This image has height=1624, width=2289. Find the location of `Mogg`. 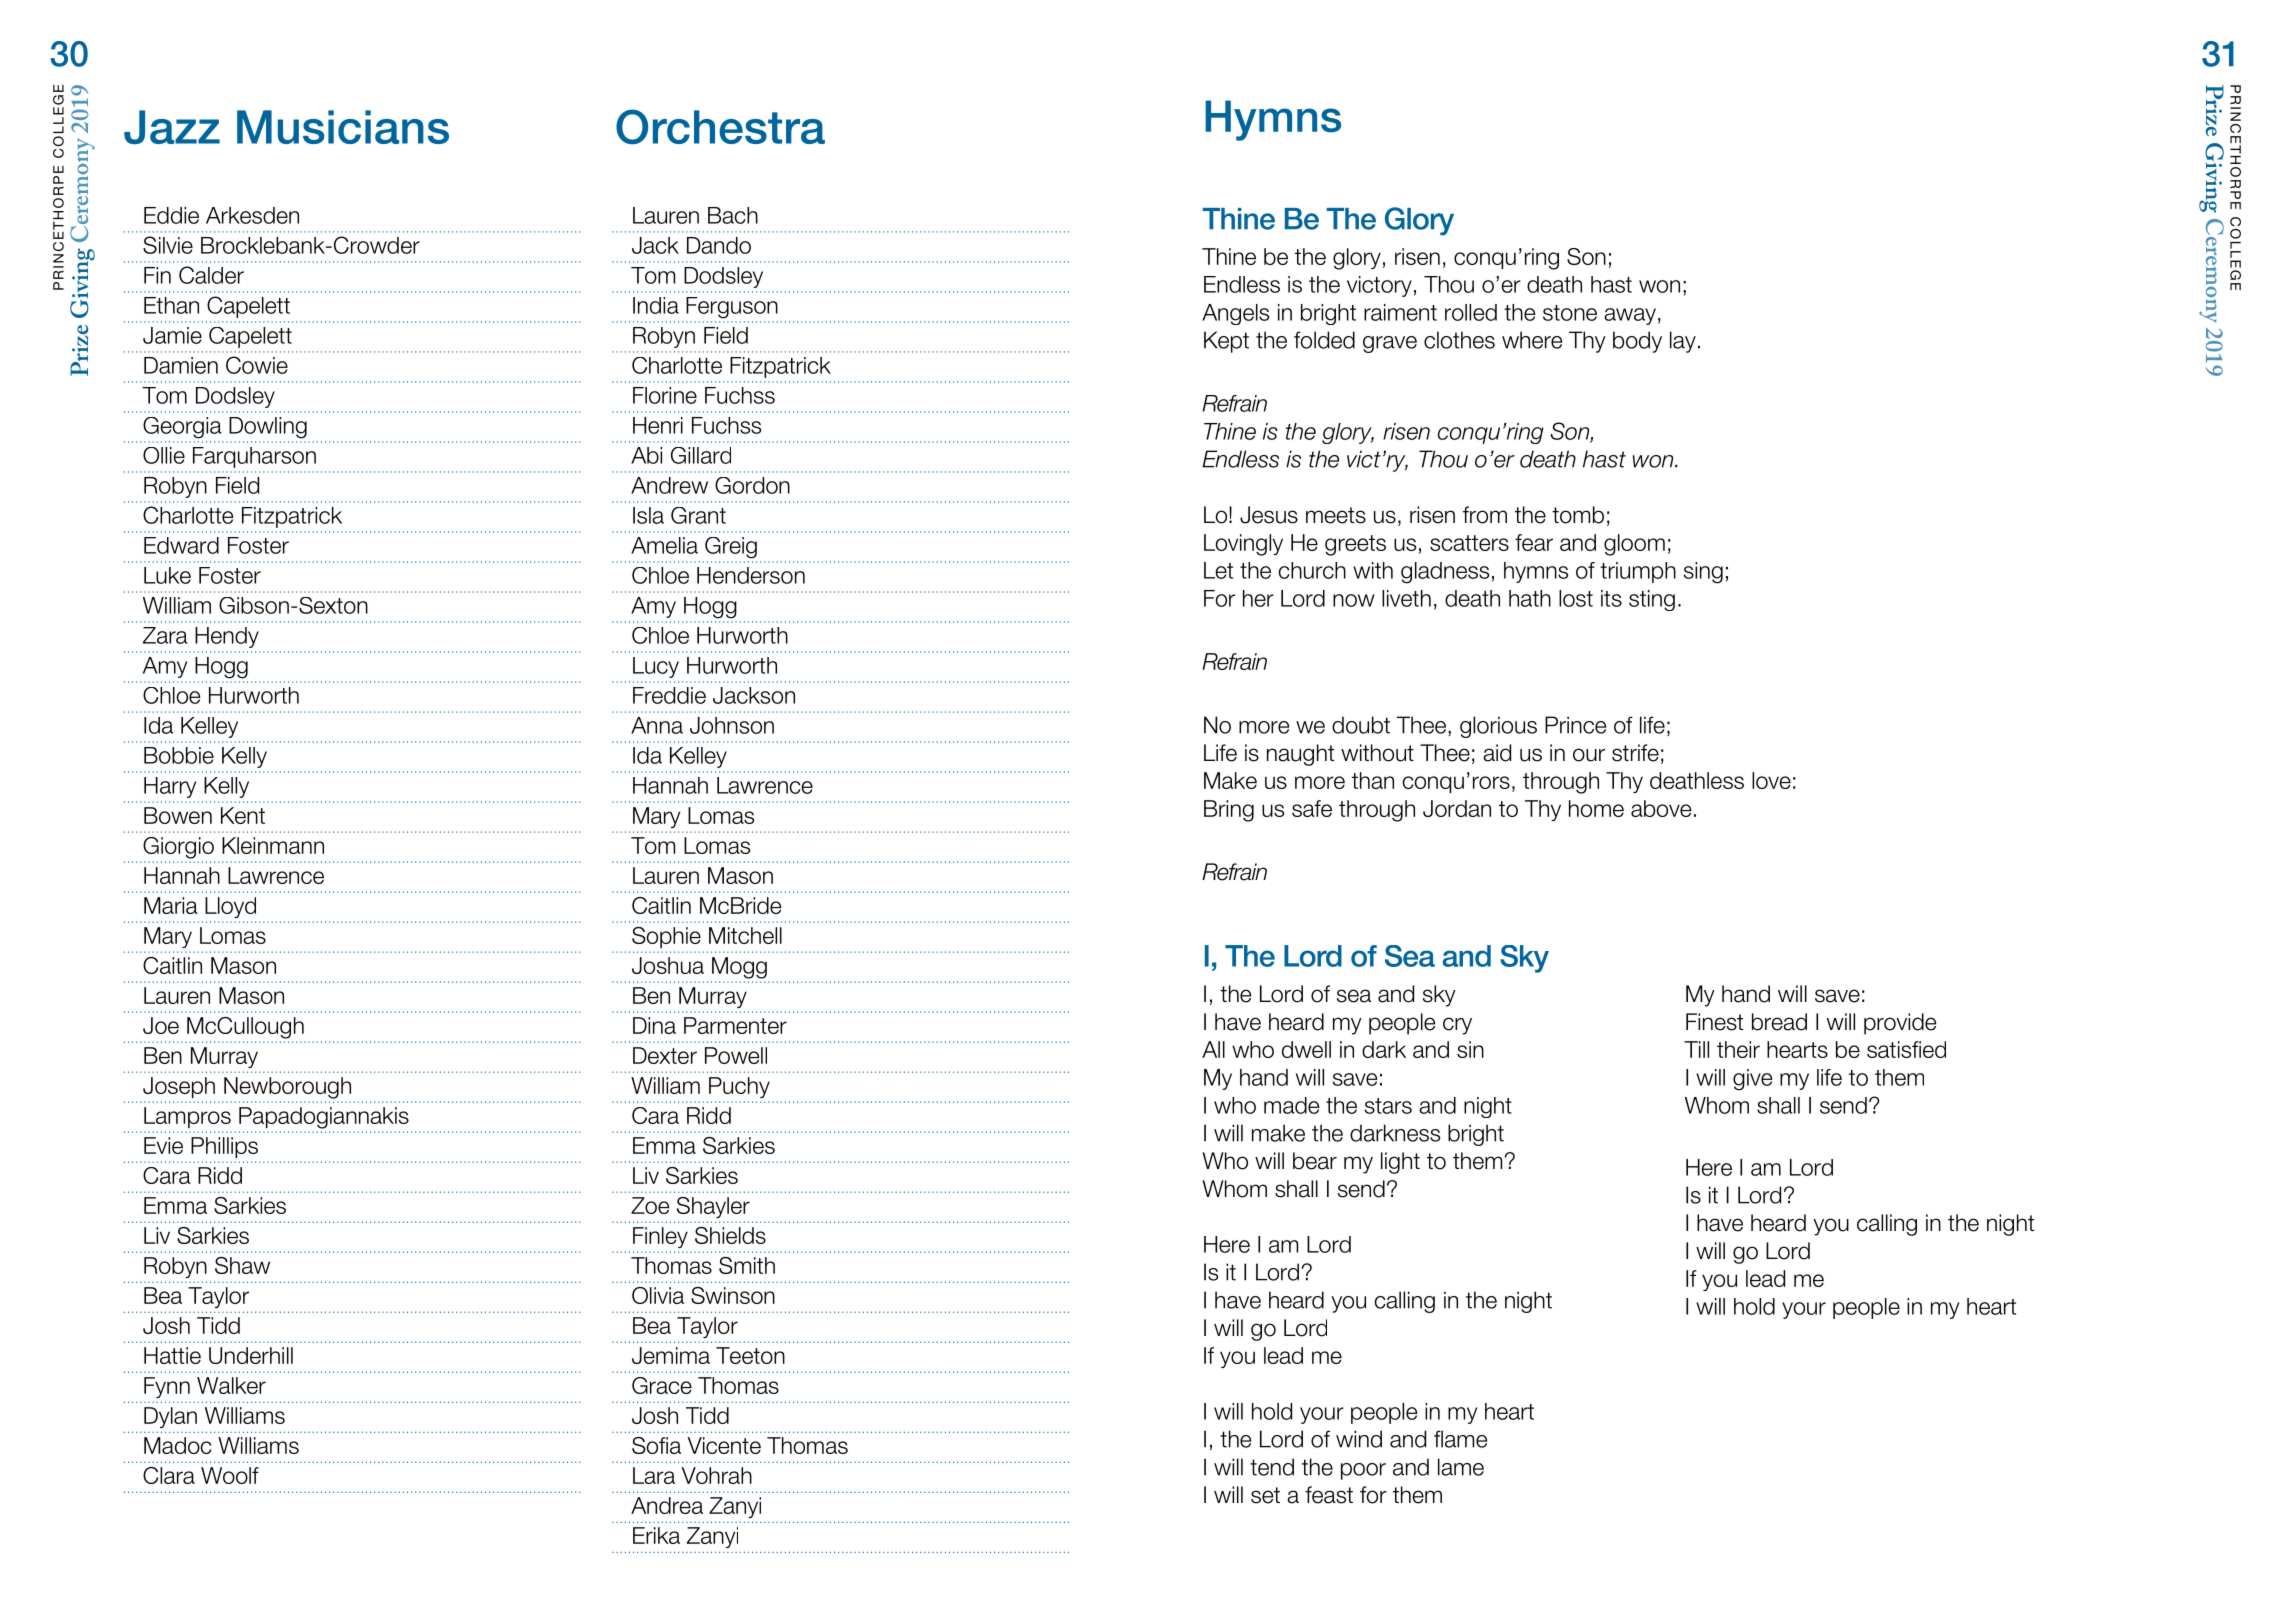

Mogg is located at coordinates (739, 968).
